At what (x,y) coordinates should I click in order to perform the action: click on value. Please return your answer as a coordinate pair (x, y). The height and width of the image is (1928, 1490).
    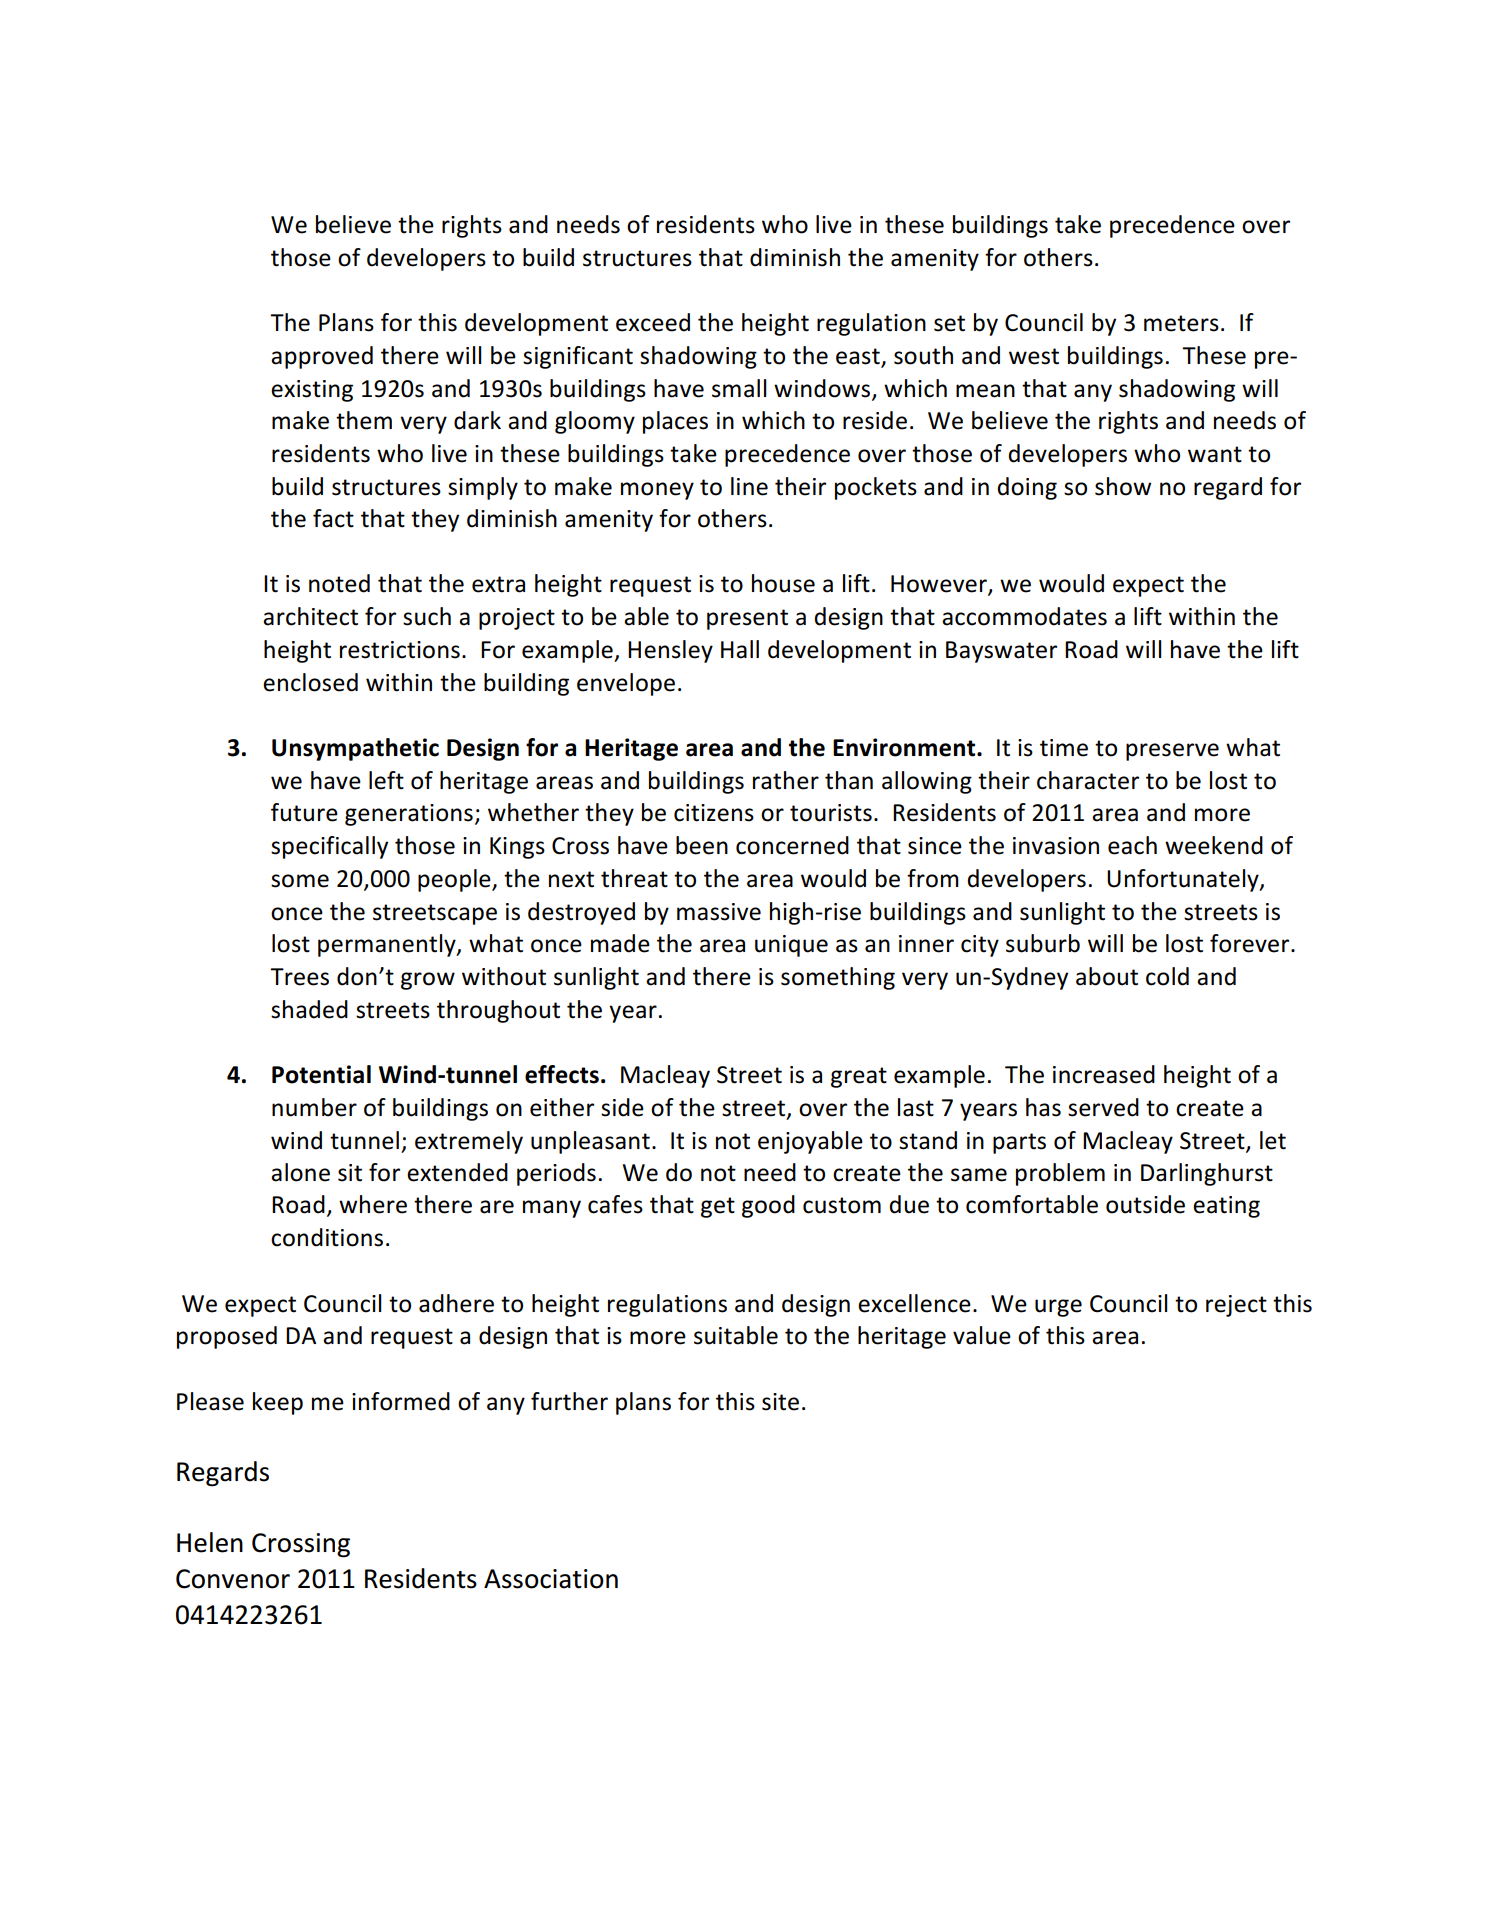
    Looking at the image, I should click on (982, 1335).
